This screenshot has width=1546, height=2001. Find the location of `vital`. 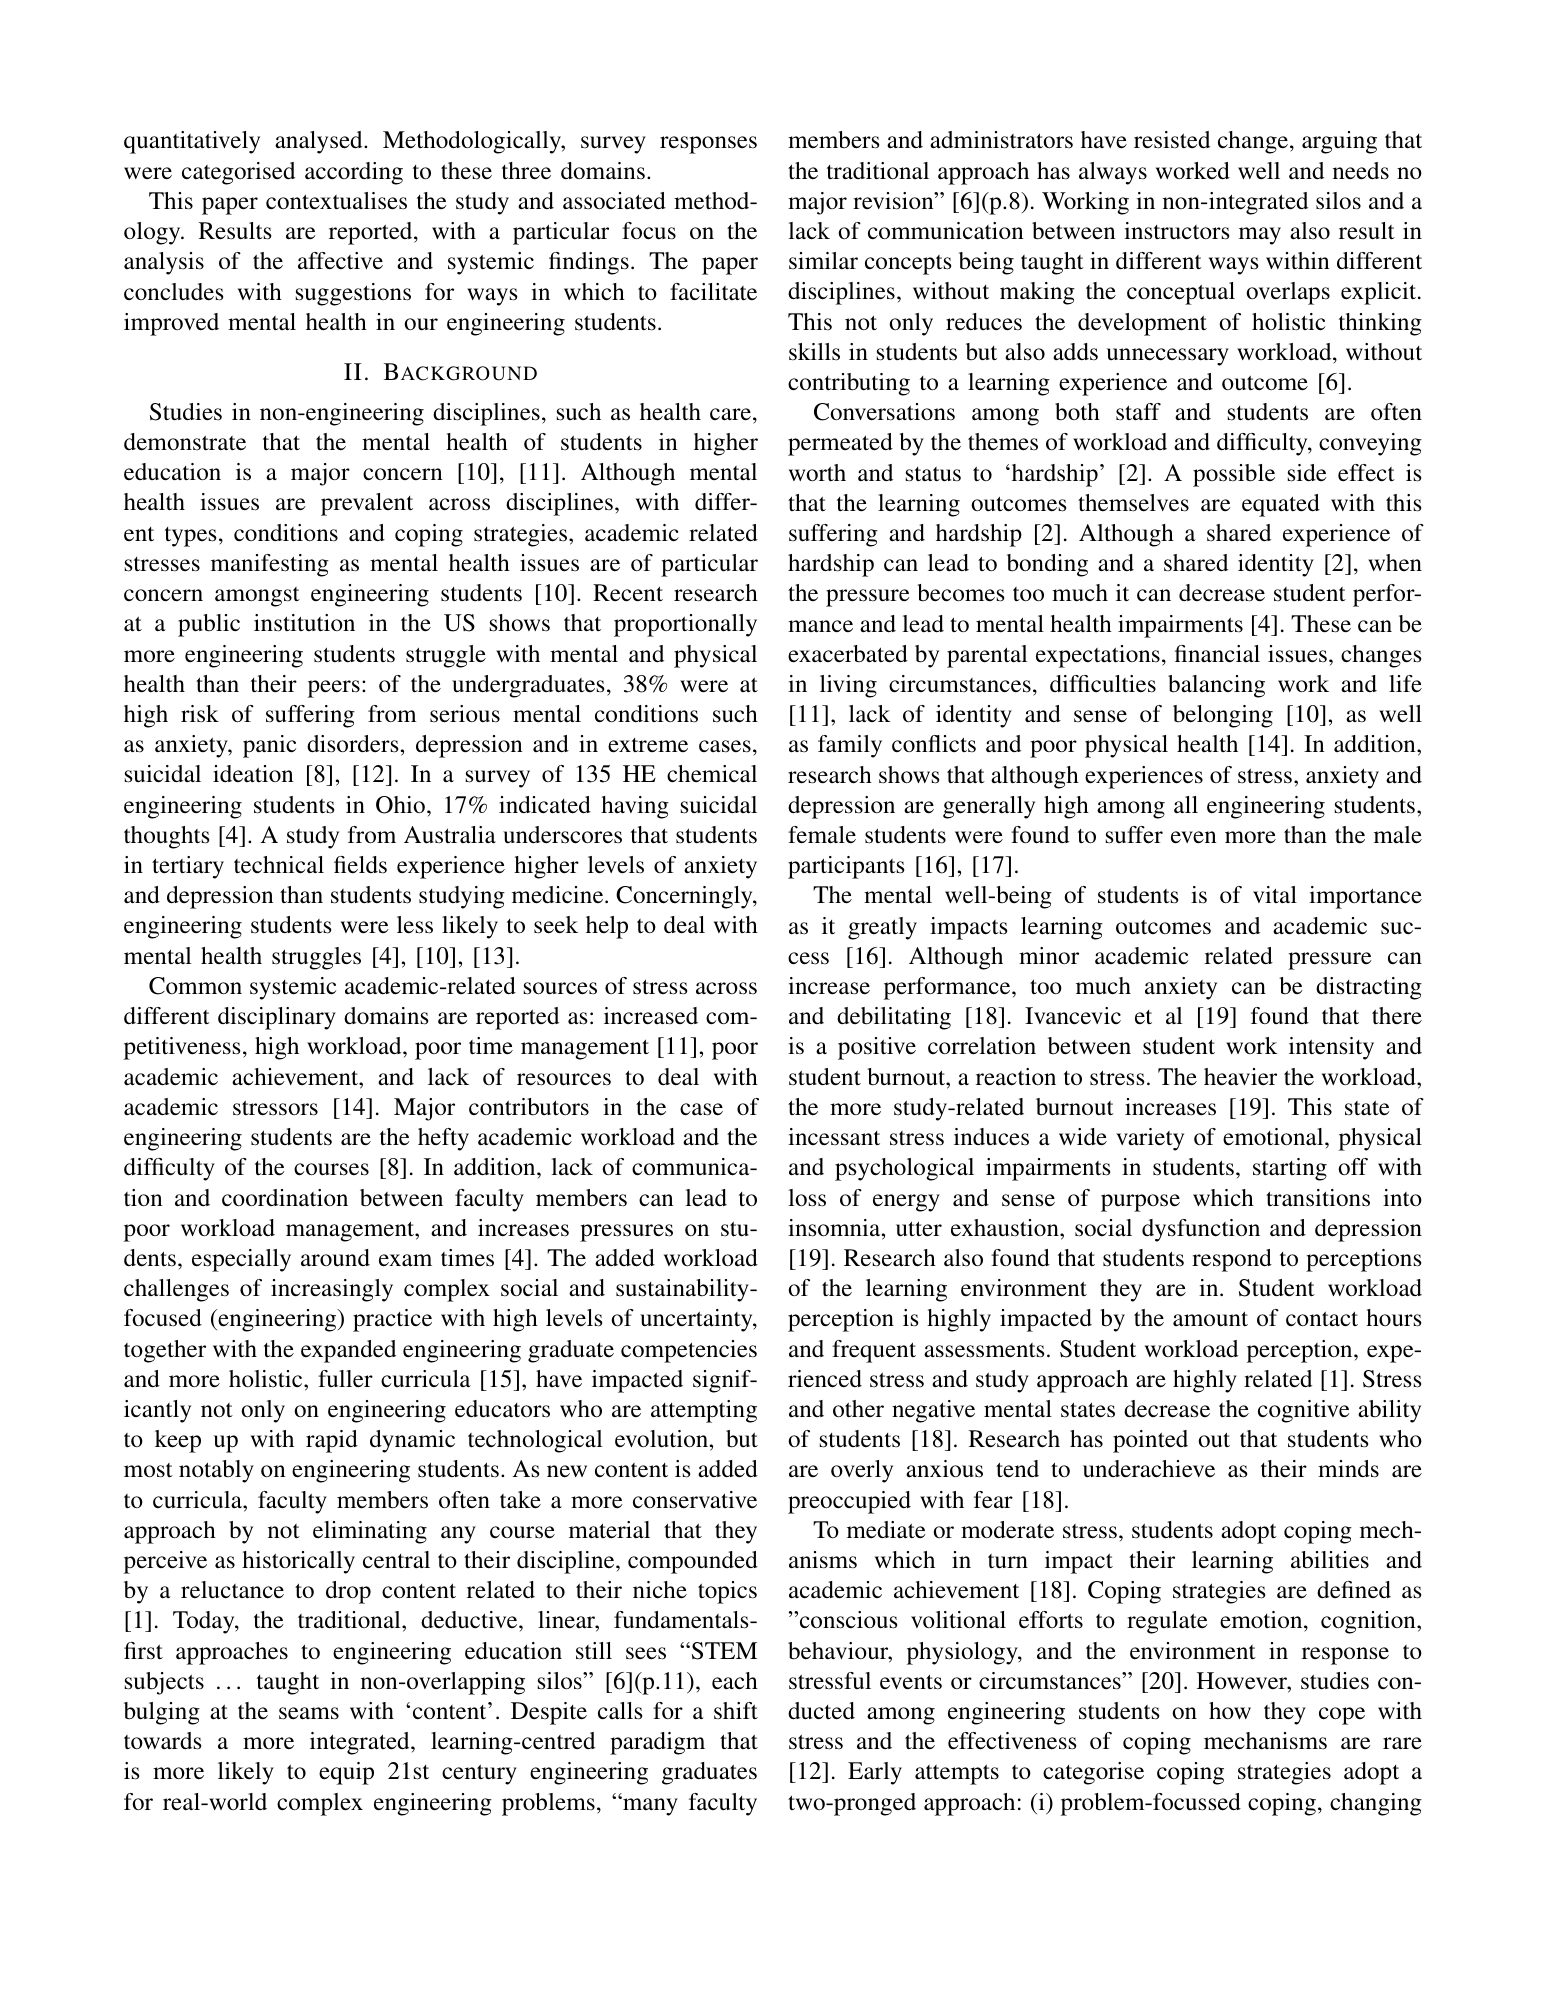

vital is located at coordinates (1275, 895).
